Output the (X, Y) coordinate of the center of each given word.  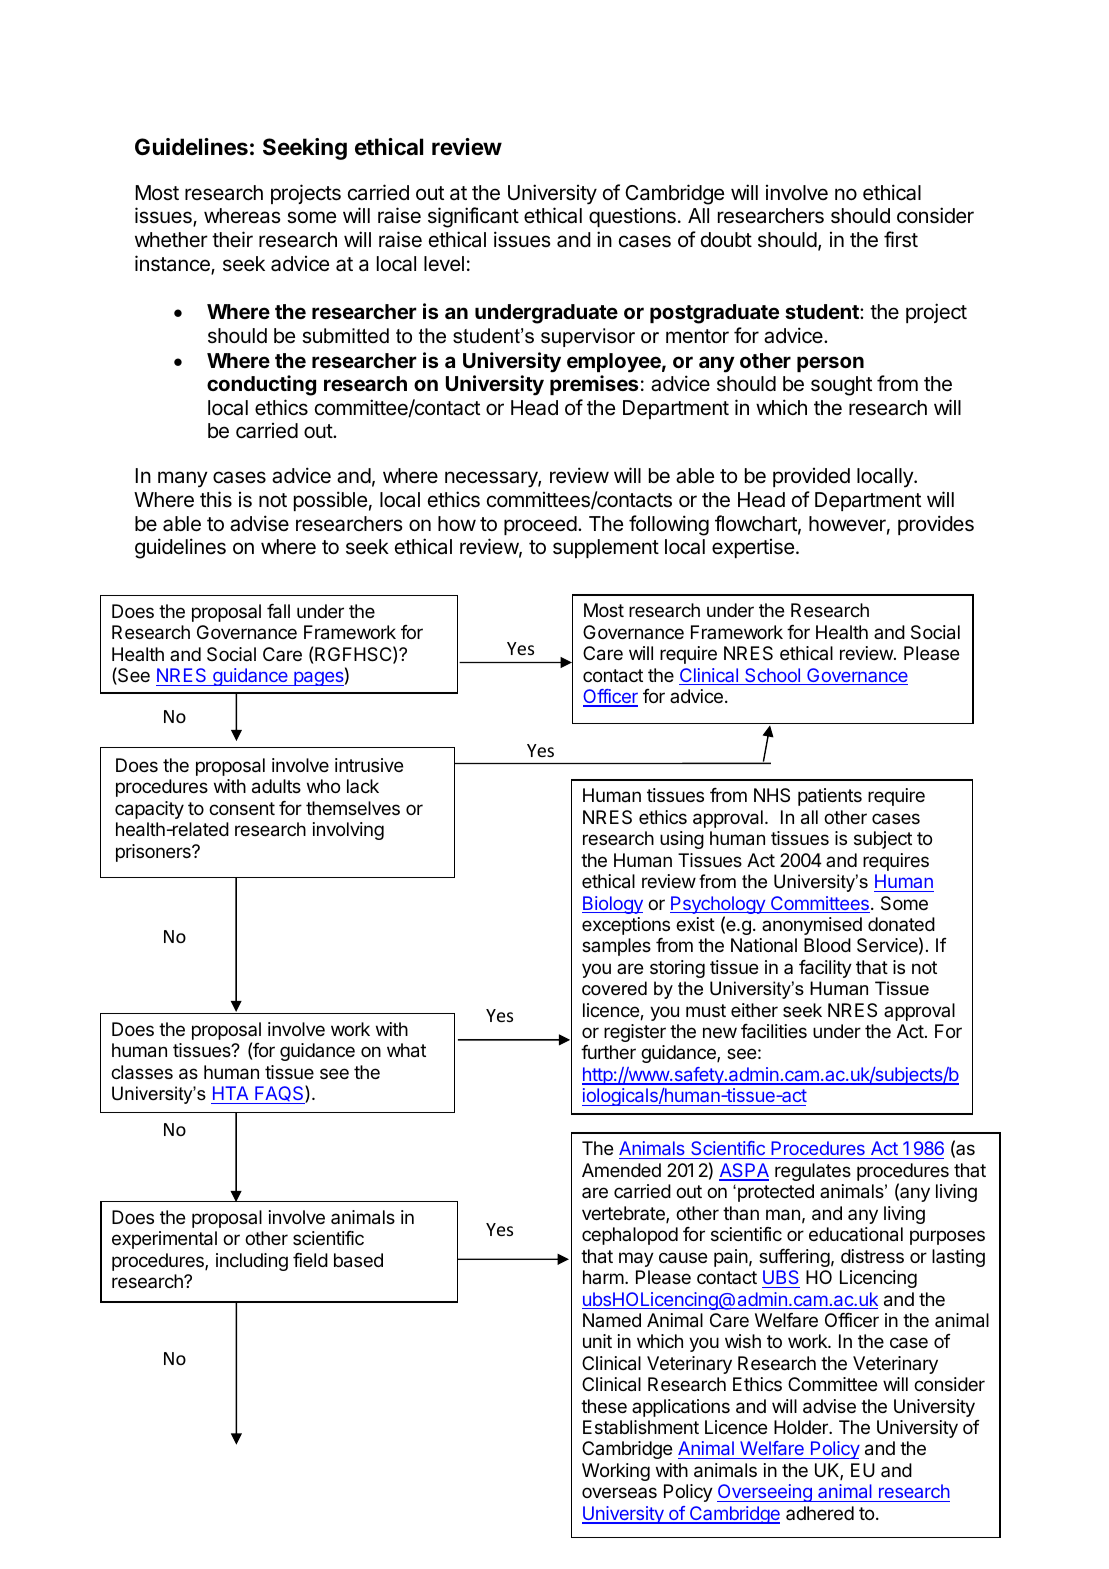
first (901, 239)
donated (901, 924)
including (252, 1262)
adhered (820, 1513)
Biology (612, 905)
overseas (619, 1492)
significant (473, 217)
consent (242, 808)
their (232, 239)
